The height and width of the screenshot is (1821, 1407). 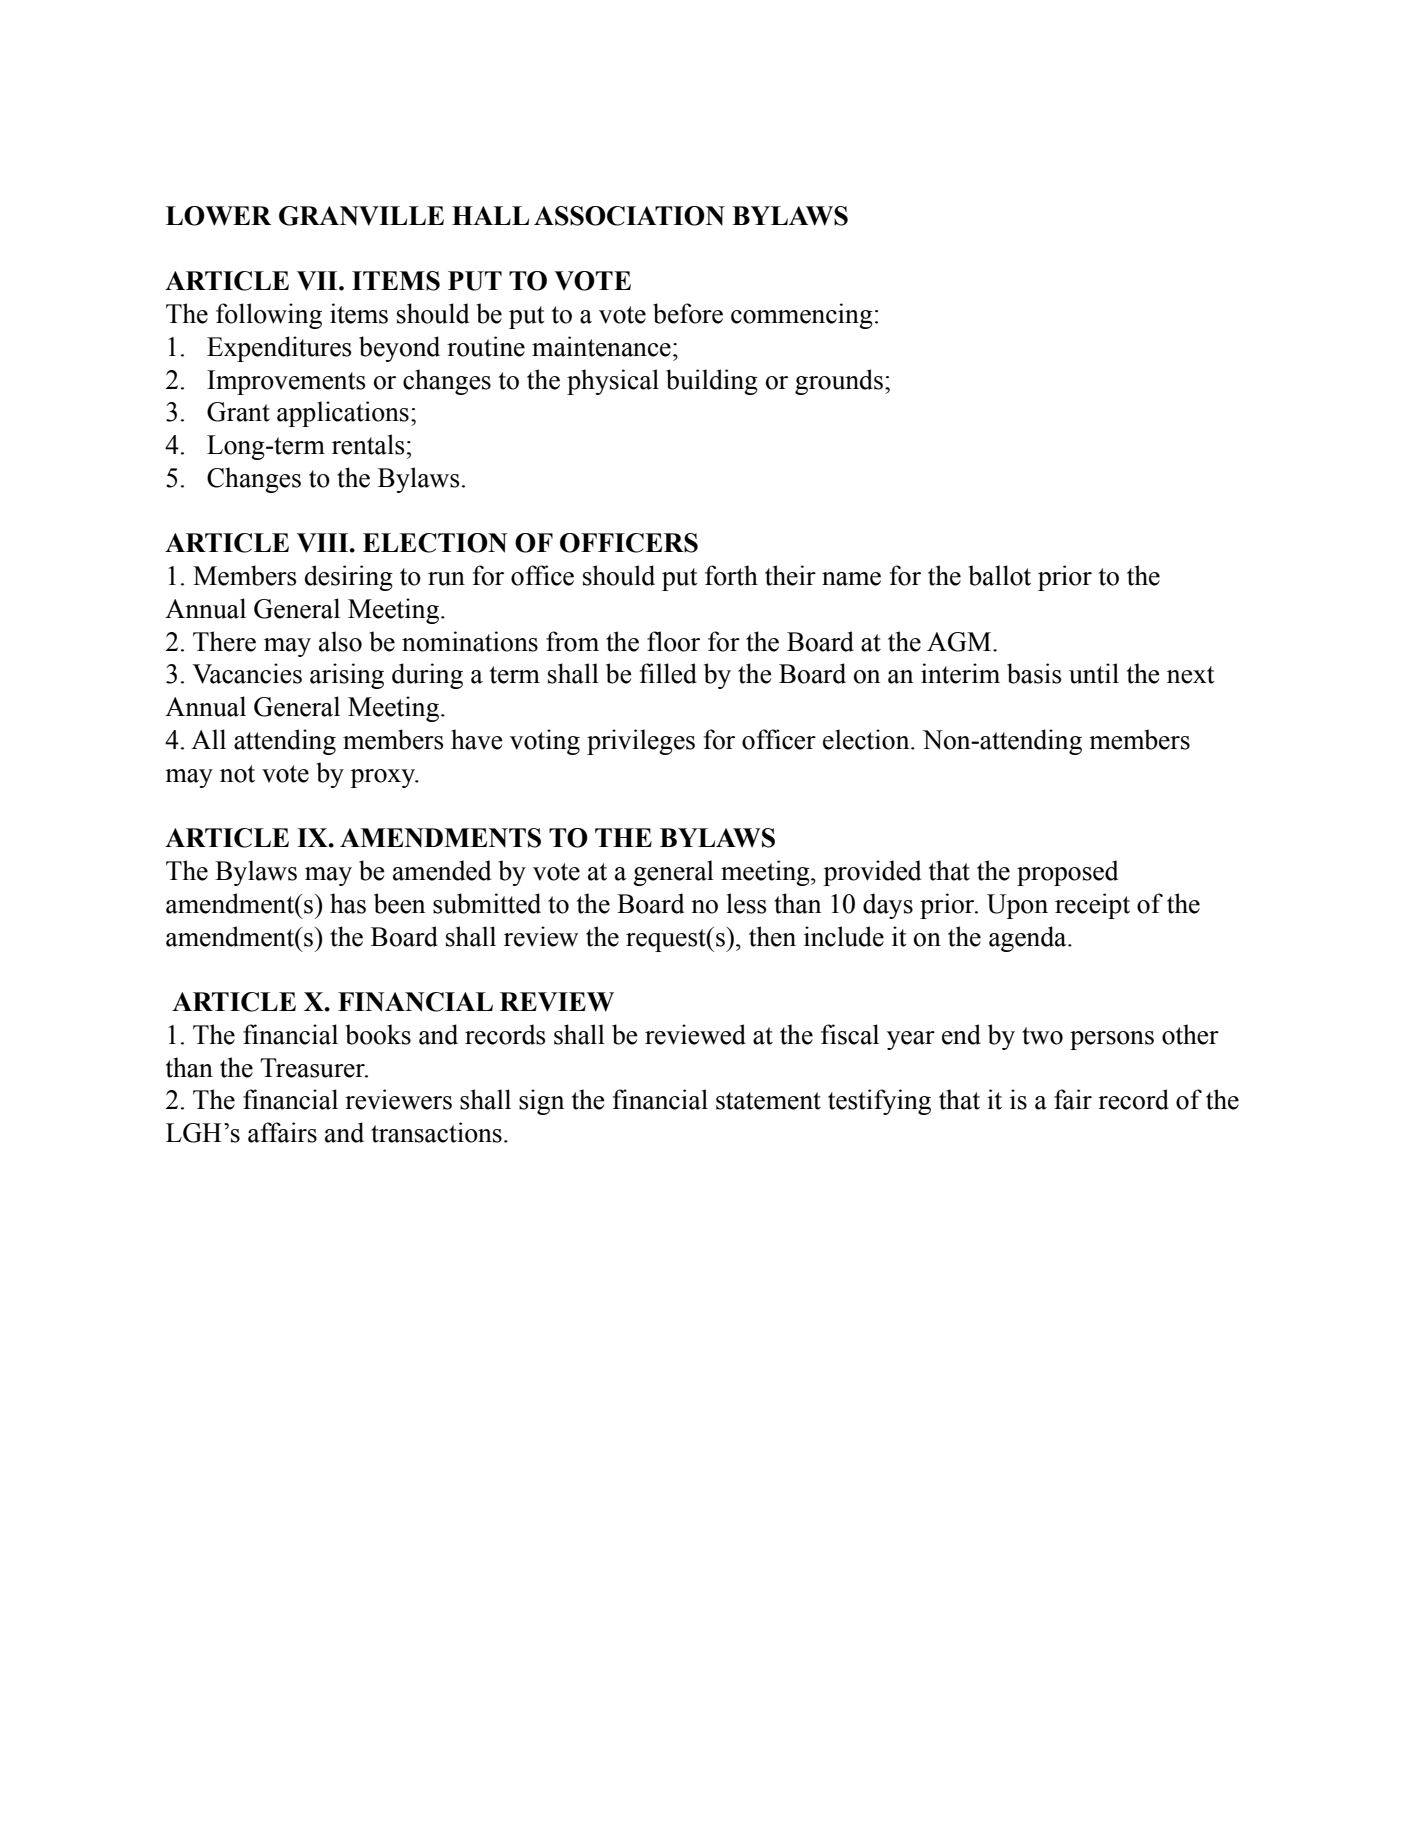 What do you see at coordinates (384, 778) in the screenshot?
I see `proxy` at bounding box center [384, 778].
